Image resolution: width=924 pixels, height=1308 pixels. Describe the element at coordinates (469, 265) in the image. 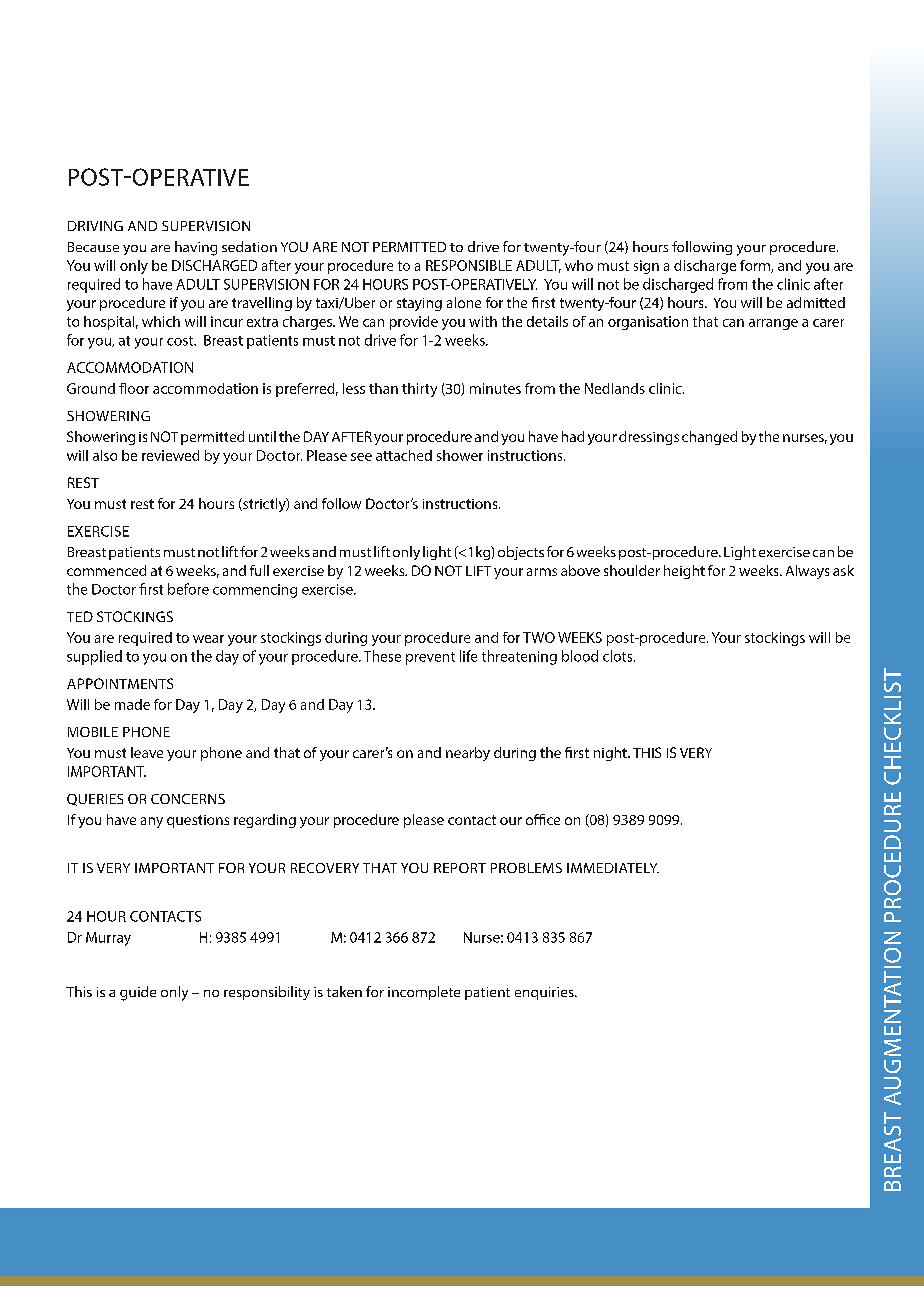

I see `RESPONSIBLE` at that location.
